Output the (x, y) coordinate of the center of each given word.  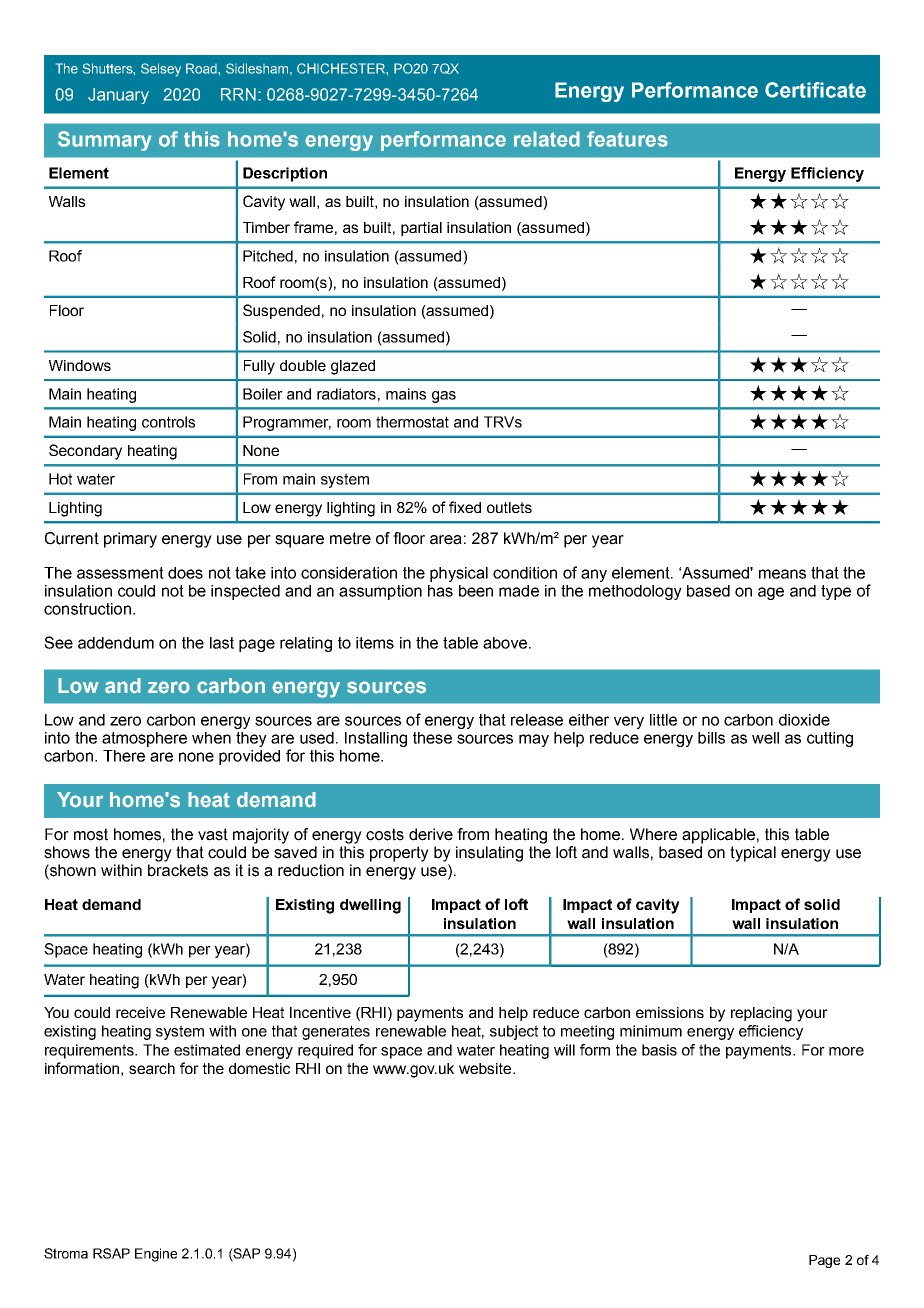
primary (130, 540)
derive (431, 834)
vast (213, 834)
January (118, 96)
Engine (156, 1255)
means (782, 574)
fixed (465, 507)
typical (753, 854)
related (547, 139)
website (486, 1068)
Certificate (815, 90)
